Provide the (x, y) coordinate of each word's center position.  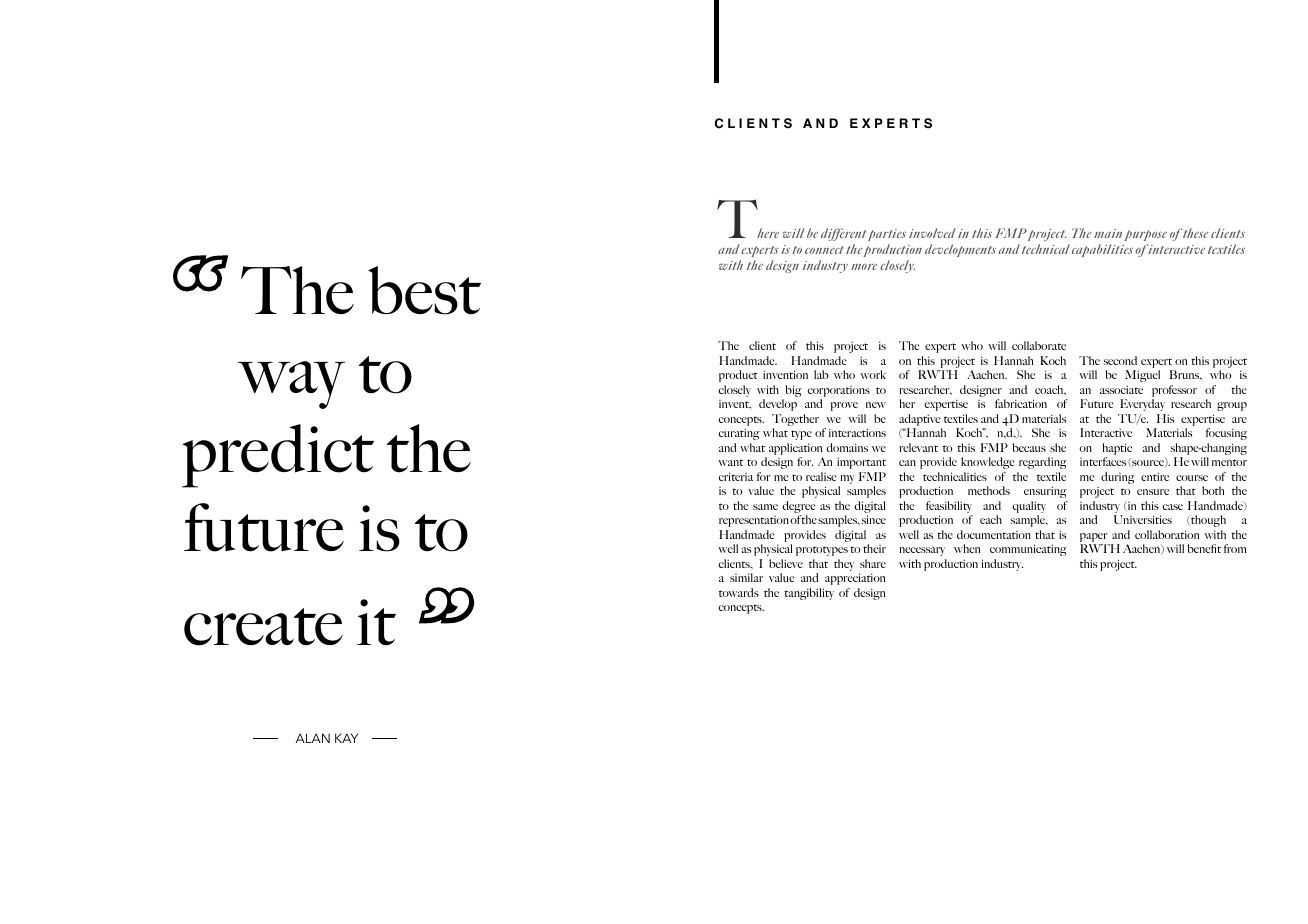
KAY (346, 738)
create (263, 627)
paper (1095, 539)
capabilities (1102, 250)
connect (824, 250)
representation (754, 521)
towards (739, 592)
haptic (1117, 450)
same (765, 507)
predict (278, 456)
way (291, 385)
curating (739, 434)
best (424, 290)
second (1120, 360)
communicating (1028, 550)
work (873, 374)
